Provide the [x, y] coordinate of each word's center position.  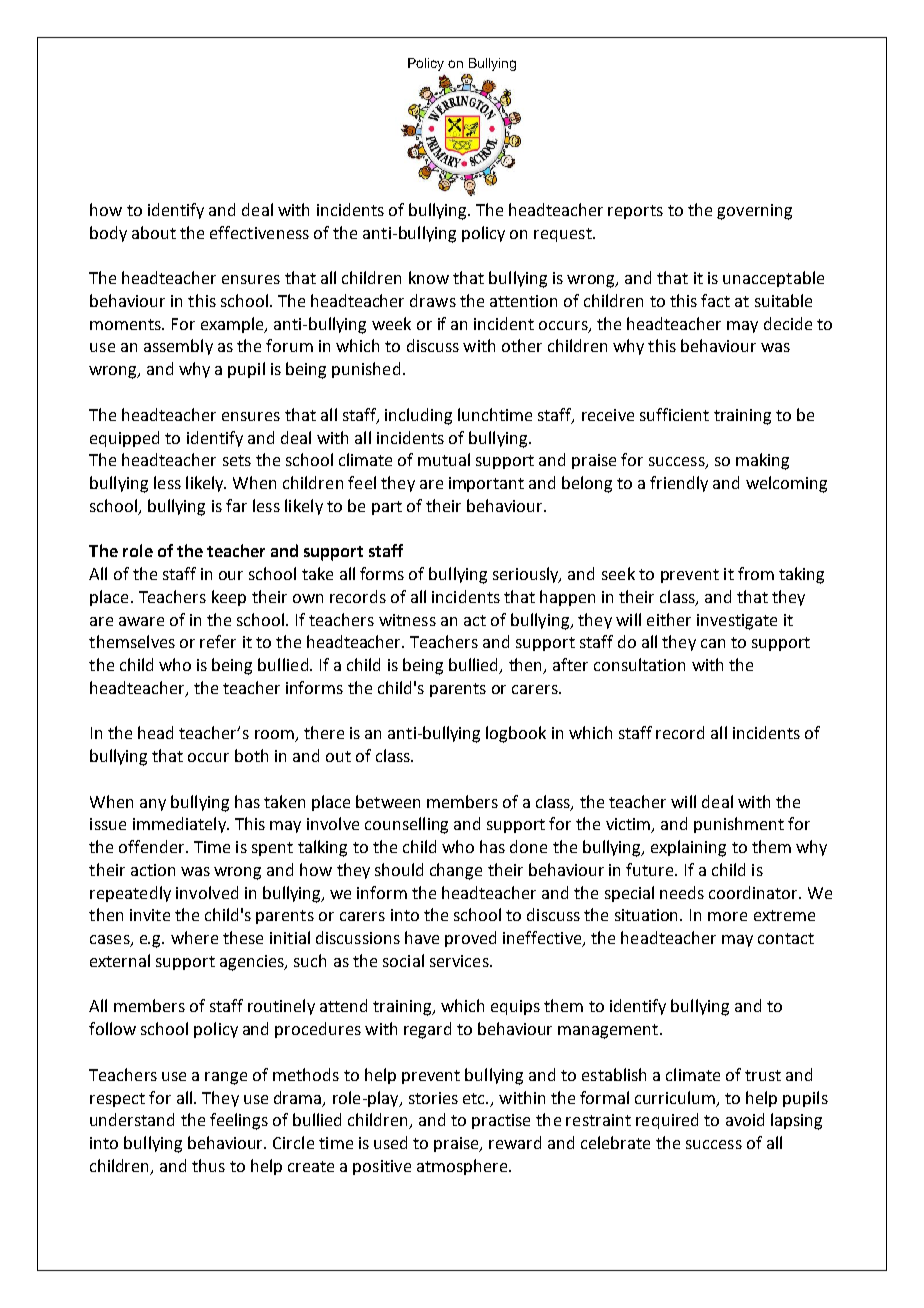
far [236, 505]
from [756, 573]
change [456, 871]
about [154, 232]
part [387, 508]
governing [754, 212]
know [429, 277]
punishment [739, 825]
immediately [180, 825]
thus [208, 1165]
